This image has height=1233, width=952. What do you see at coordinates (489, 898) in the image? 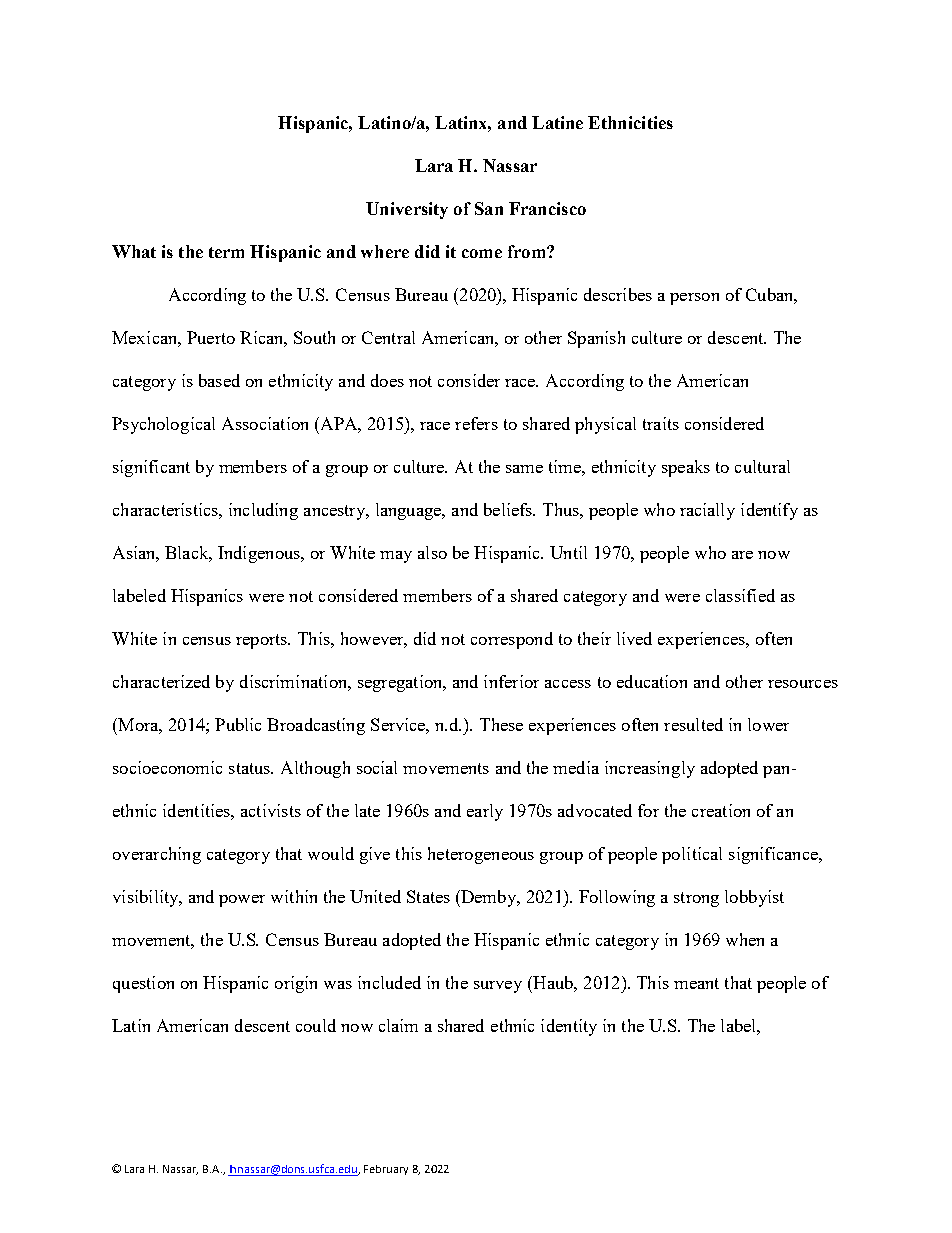
I see `Demby` at bounding box center [489, 898].
